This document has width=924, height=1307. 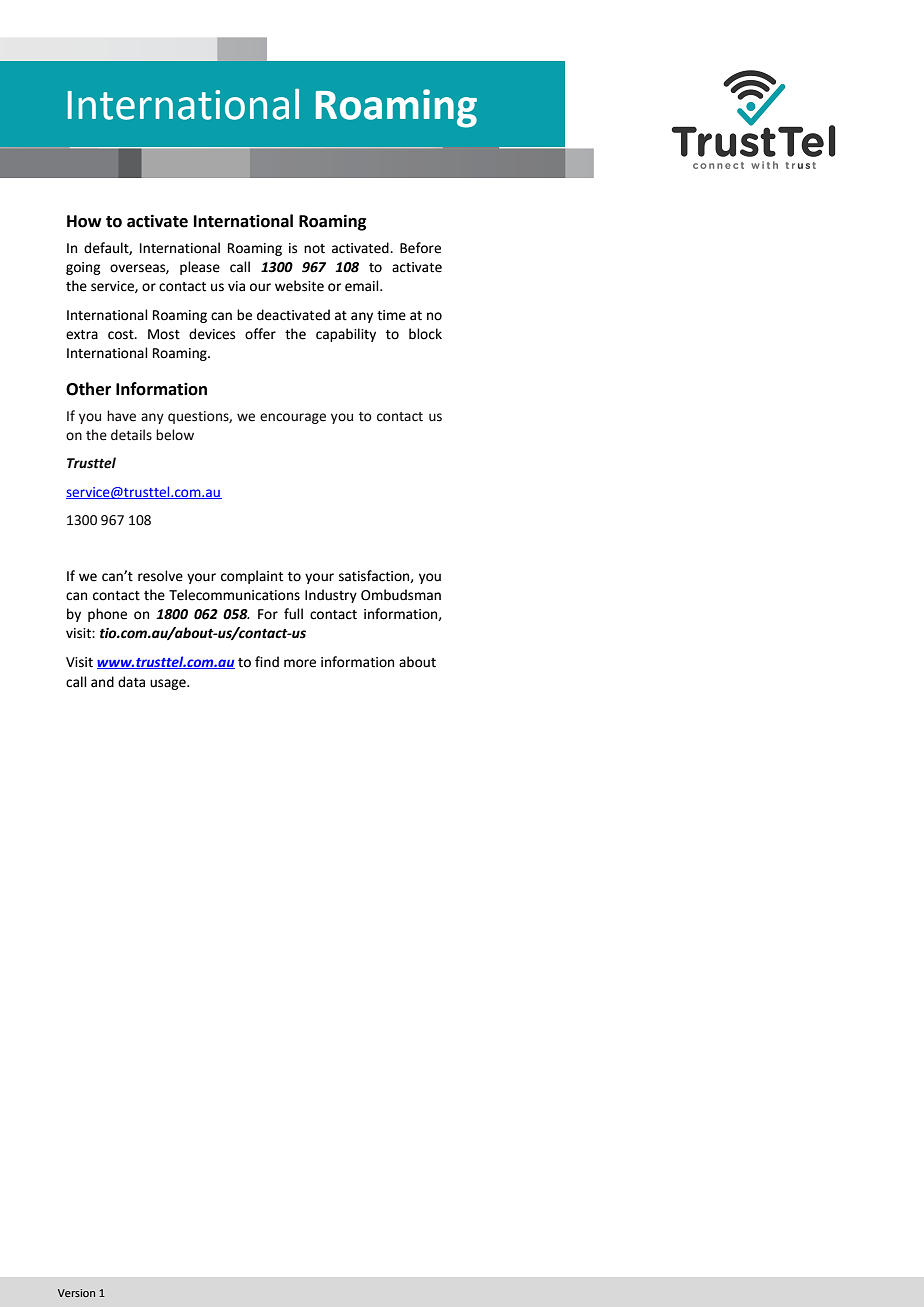 I want to click on and, so click(x=102, y=682).
